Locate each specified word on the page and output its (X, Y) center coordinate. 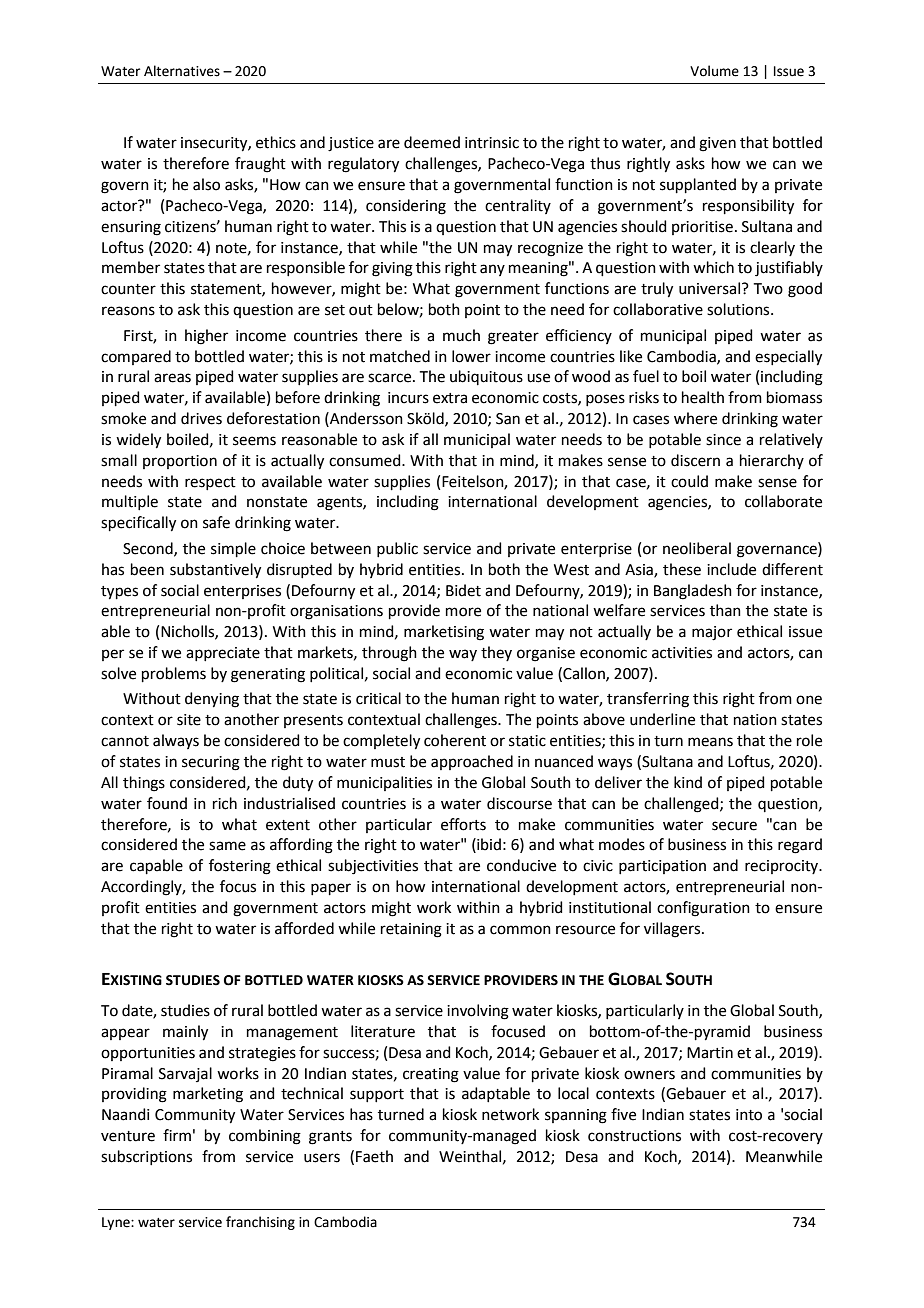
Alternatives (182, 71)
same (227, 846)
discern (695, 460)
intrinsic (492, 143)
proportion (180, 462)
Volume (714, 71)
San (508, 419)
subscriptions (146, 1157)
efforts (463, 824)
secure (734, 826)
